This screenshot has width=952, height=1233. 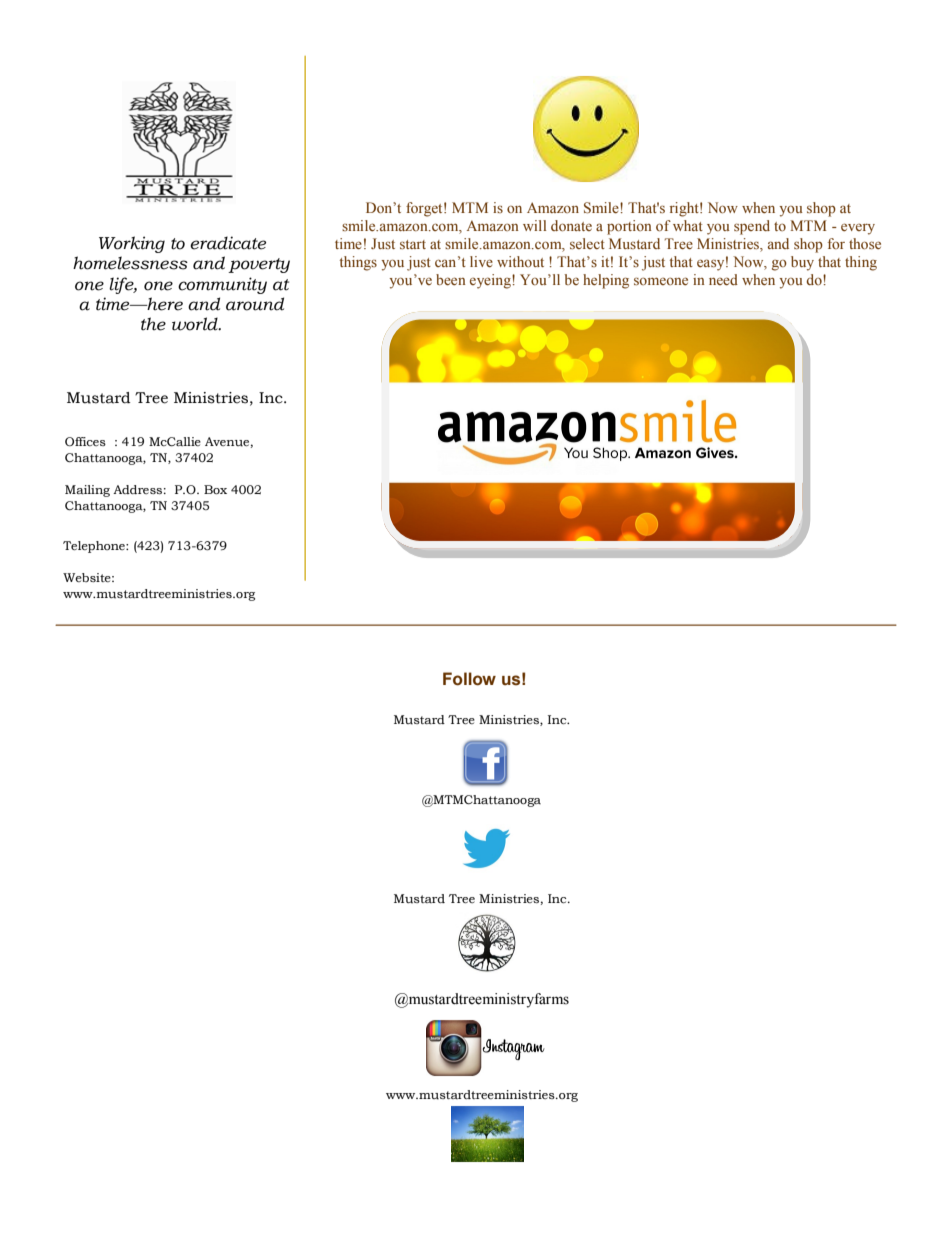 I want to click on Telephone, so click(x=95, y=547).
